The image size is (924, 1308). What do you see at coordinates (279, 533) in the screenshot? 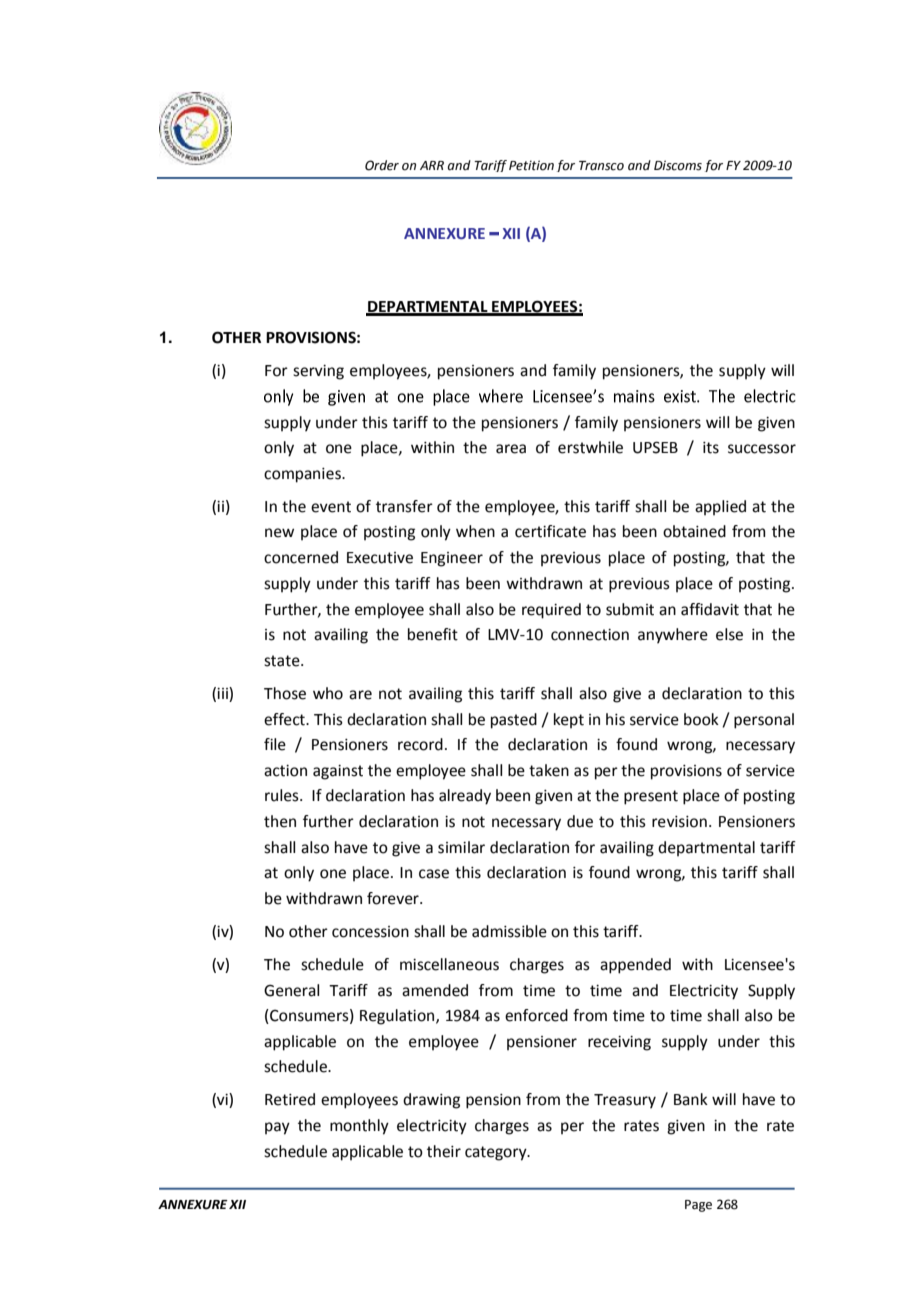
I see `new` at bounding box center [279, 533].
